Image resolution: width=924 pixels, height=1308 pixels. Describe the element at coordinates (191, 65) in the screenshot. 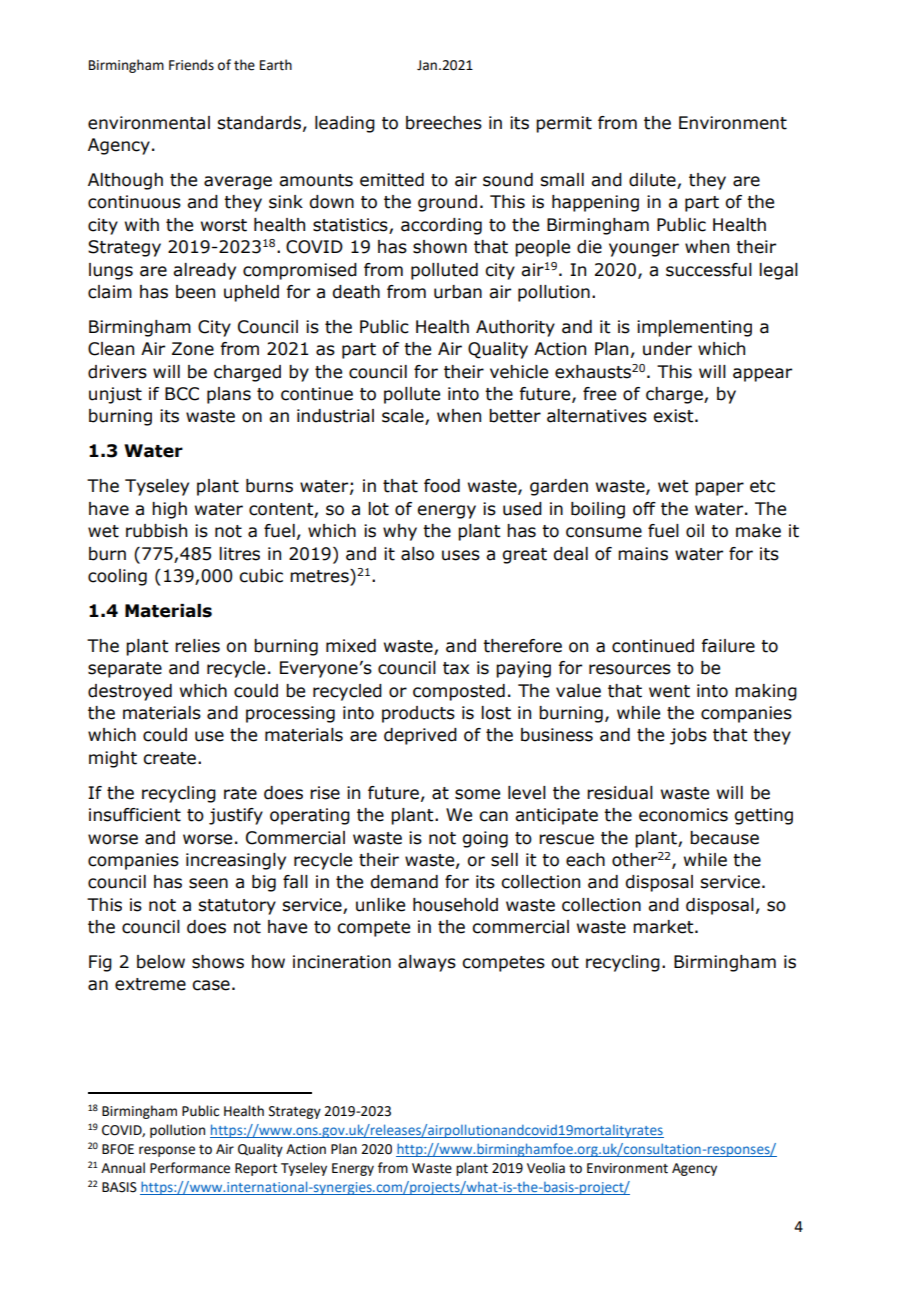

I see `Friends` at that location.
